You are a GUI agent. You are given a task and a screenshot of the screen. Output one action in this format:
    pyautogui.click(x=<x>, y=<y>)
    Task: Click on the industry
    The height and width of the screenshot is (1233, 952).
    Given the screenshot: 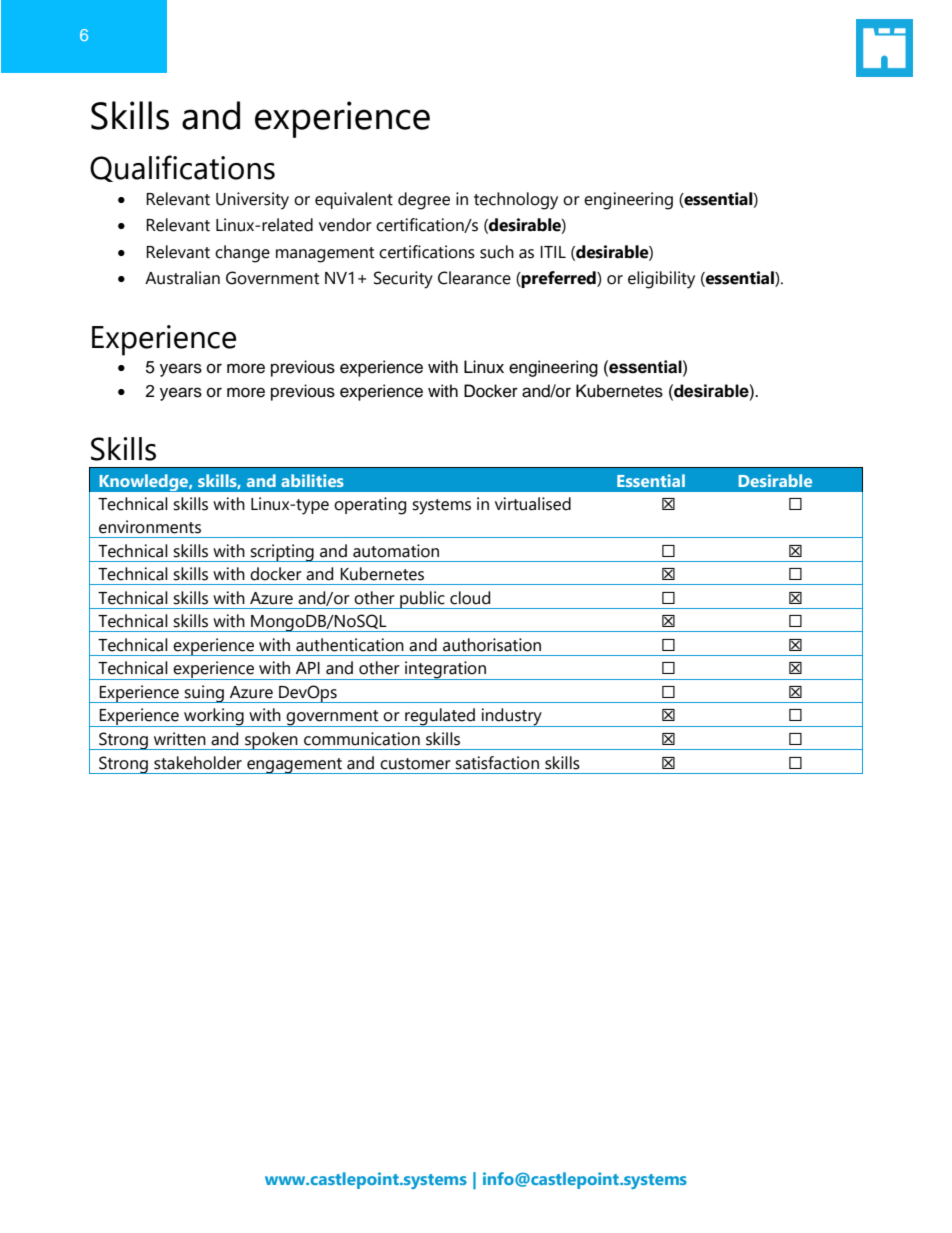 What is the action you would take?
    pyautogui.click(x=512, y=717)
